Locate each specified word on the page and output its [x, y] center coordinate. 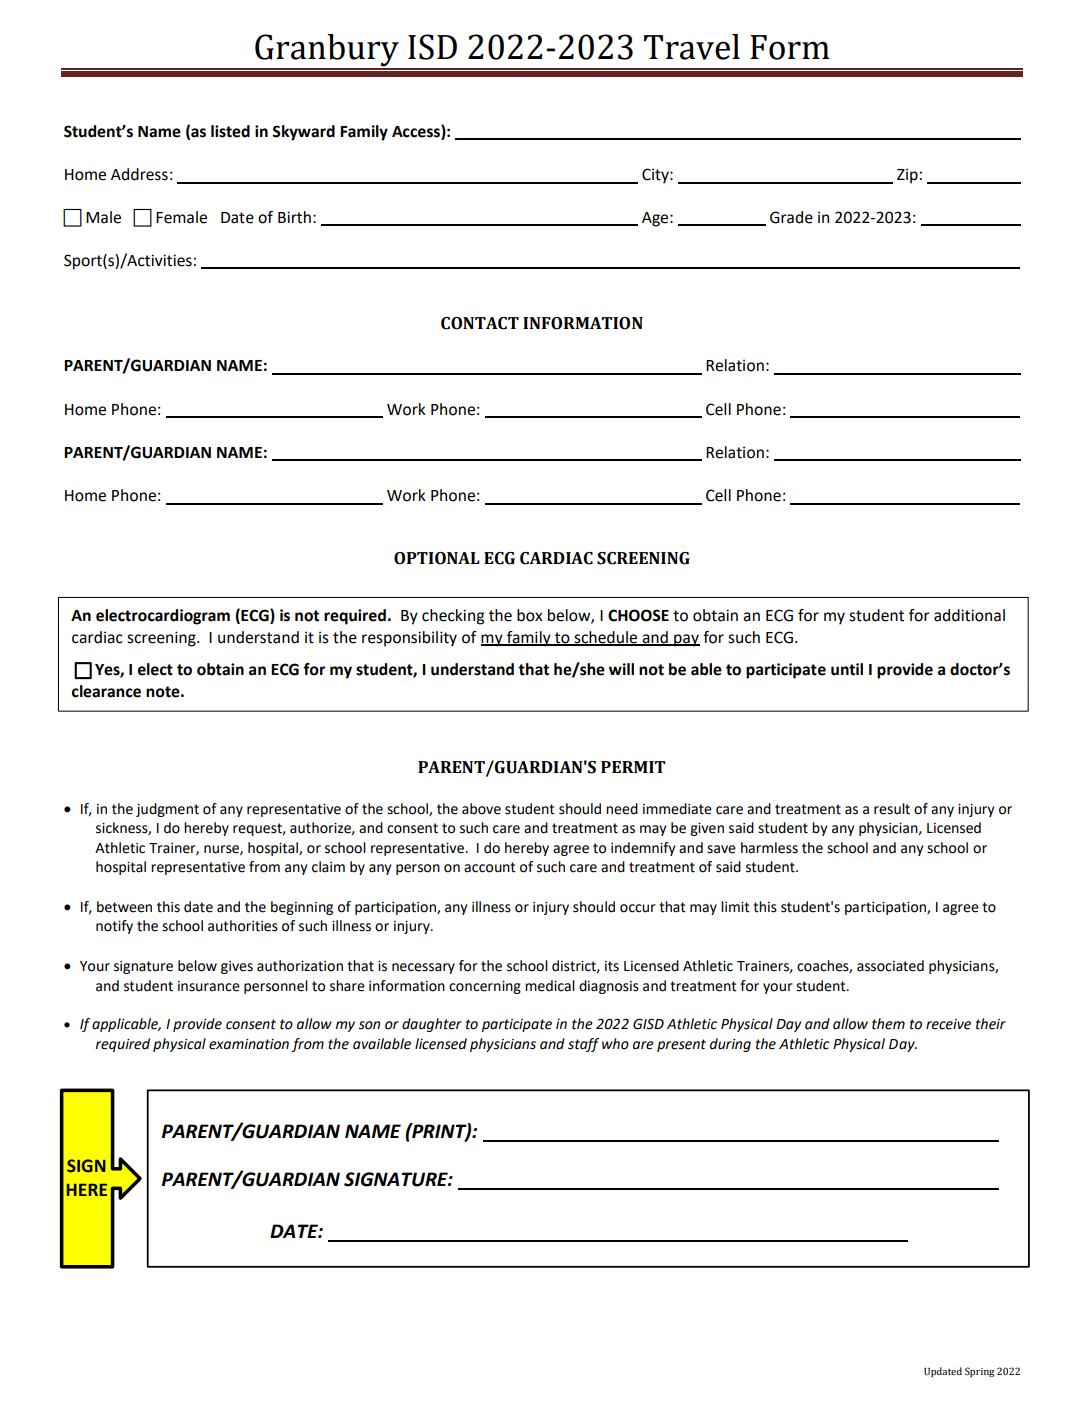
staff [583, 1045]
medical [550, 986]
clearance [106, 691]
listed [230, 131]
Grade [791, 217]
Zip [907, 176]
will [621, 669]
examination [249, 1044]
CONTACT [480, 323]
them [888, 1024]
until [847, 669]
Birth [294, 217]
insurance [209, 986]
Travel [692, 47]
